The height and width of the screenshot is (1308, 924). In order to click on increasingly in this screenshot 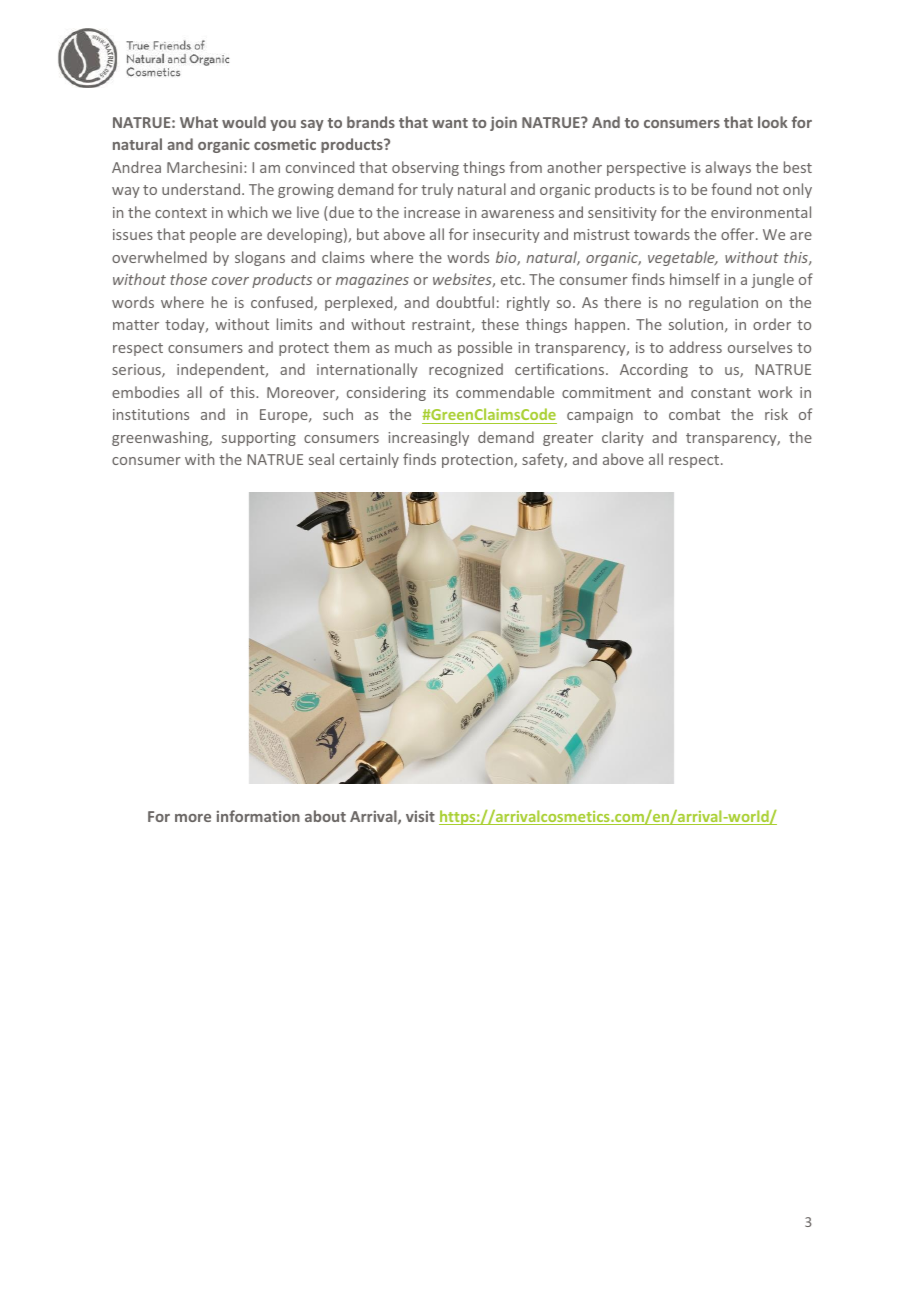, I will do `click(428, 438)`.
